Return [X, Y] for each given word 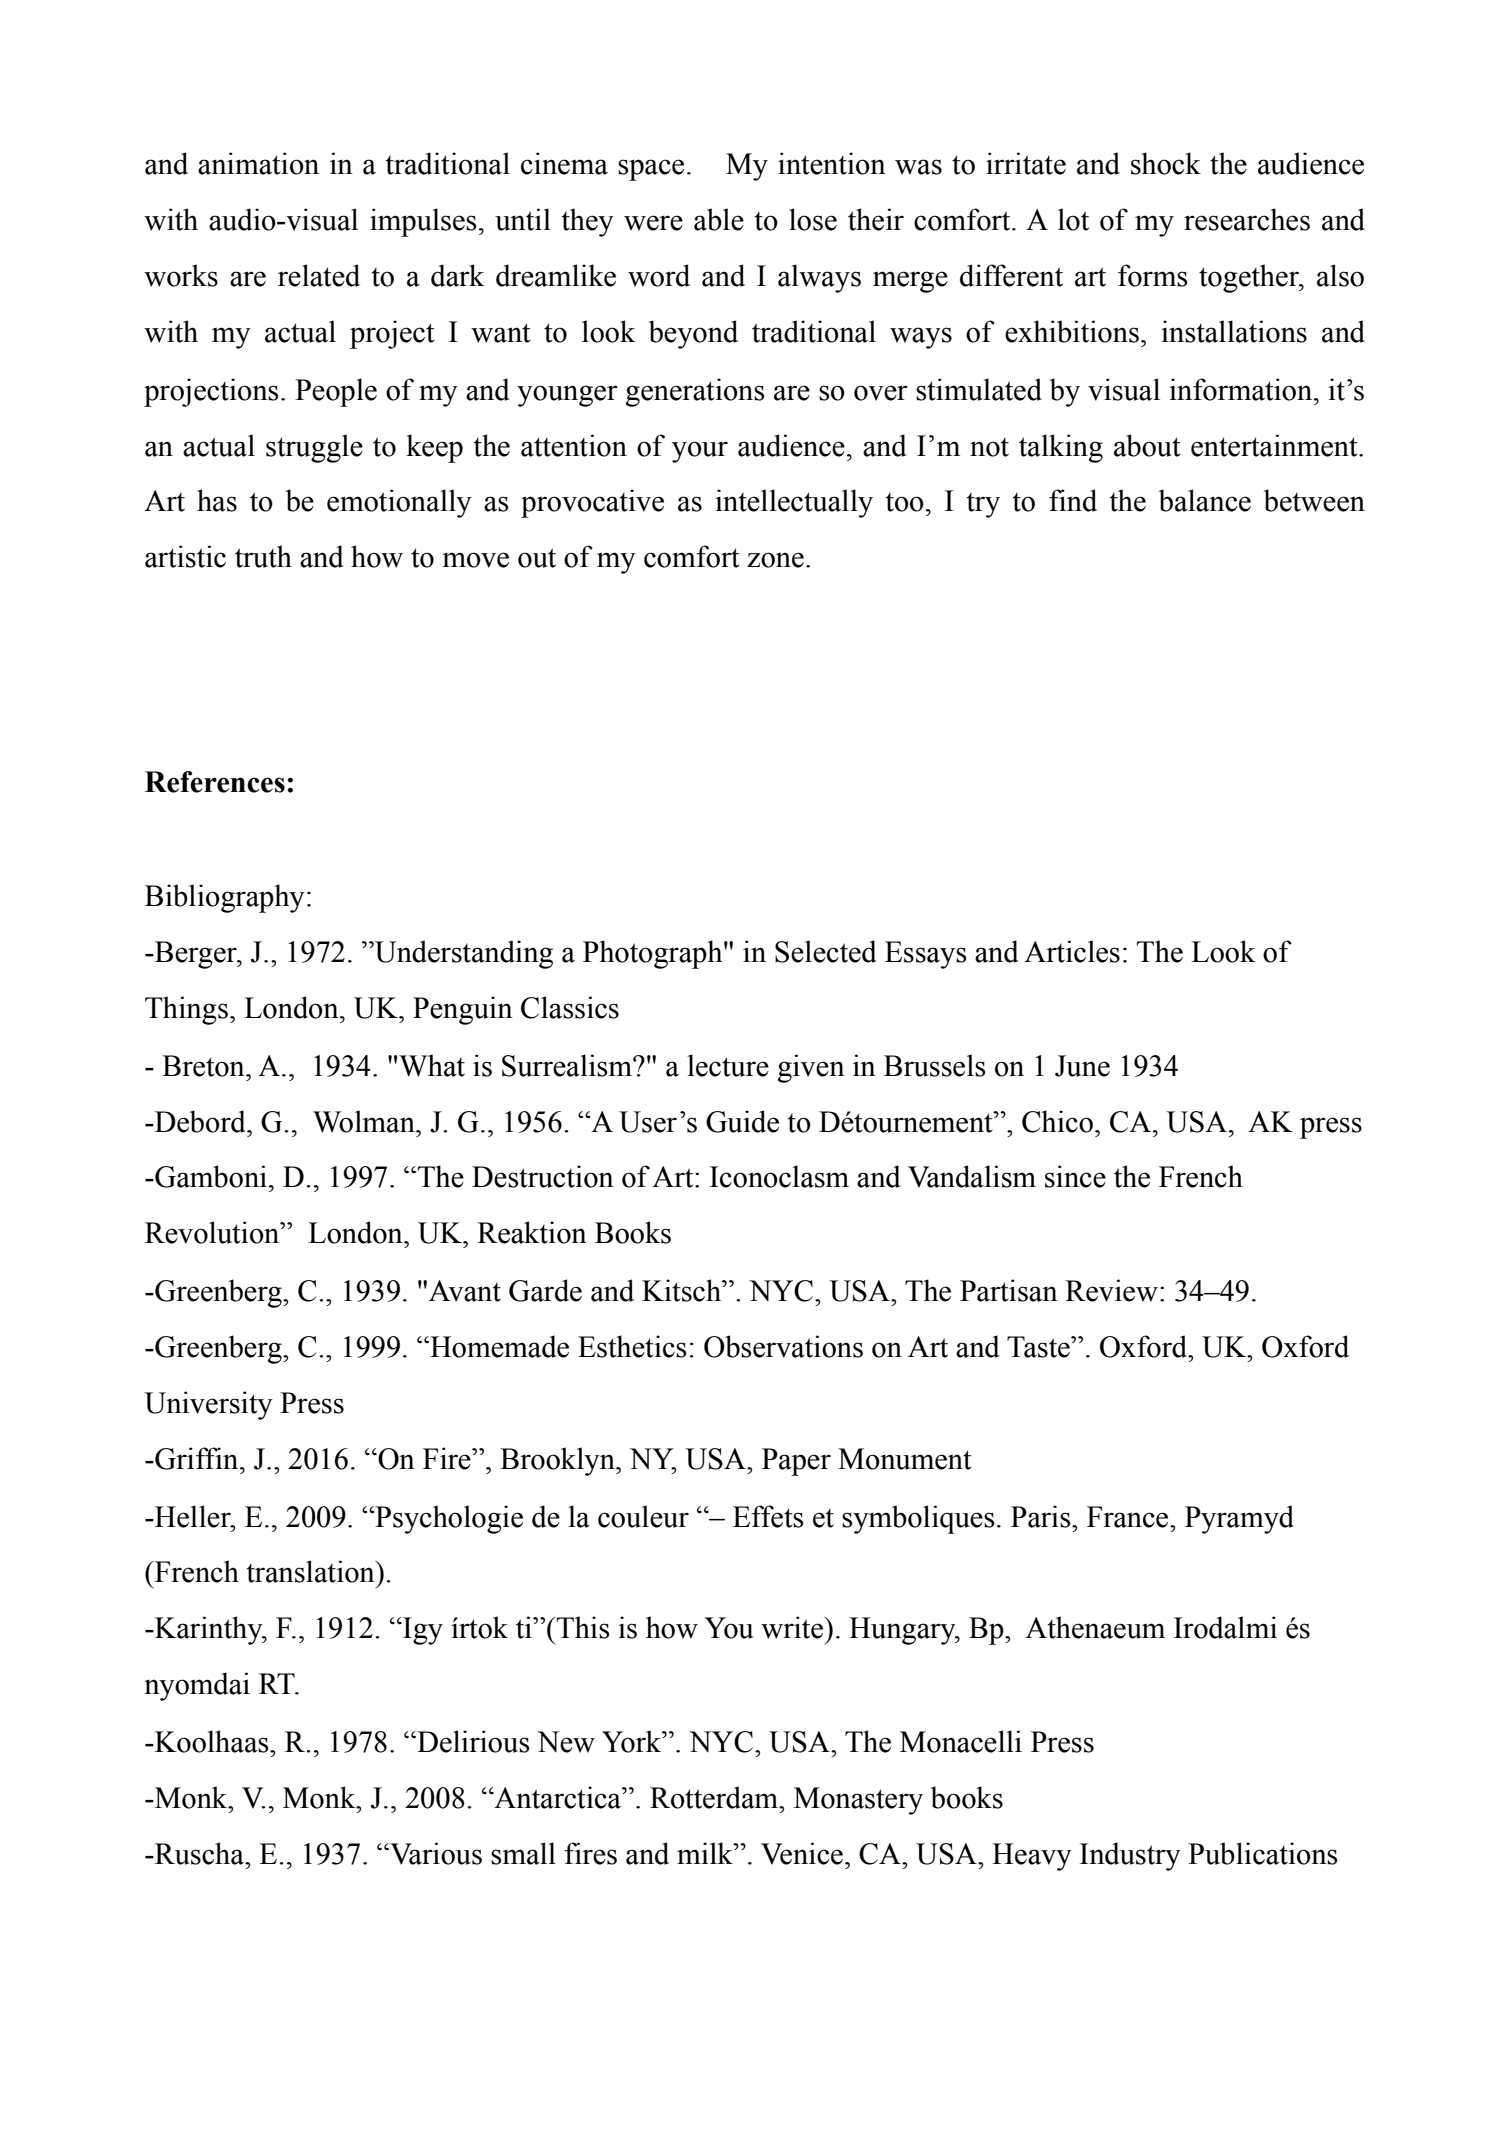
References [215, 782]
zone [775, 560]
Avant [465, 1291]
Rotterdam [715, 1797]
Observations [783, 1346]
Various [435, 1853]
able [719, 219]
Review [1111, 1290]
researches [1247, 219]
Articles [1072, 951]
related [319, 275]
